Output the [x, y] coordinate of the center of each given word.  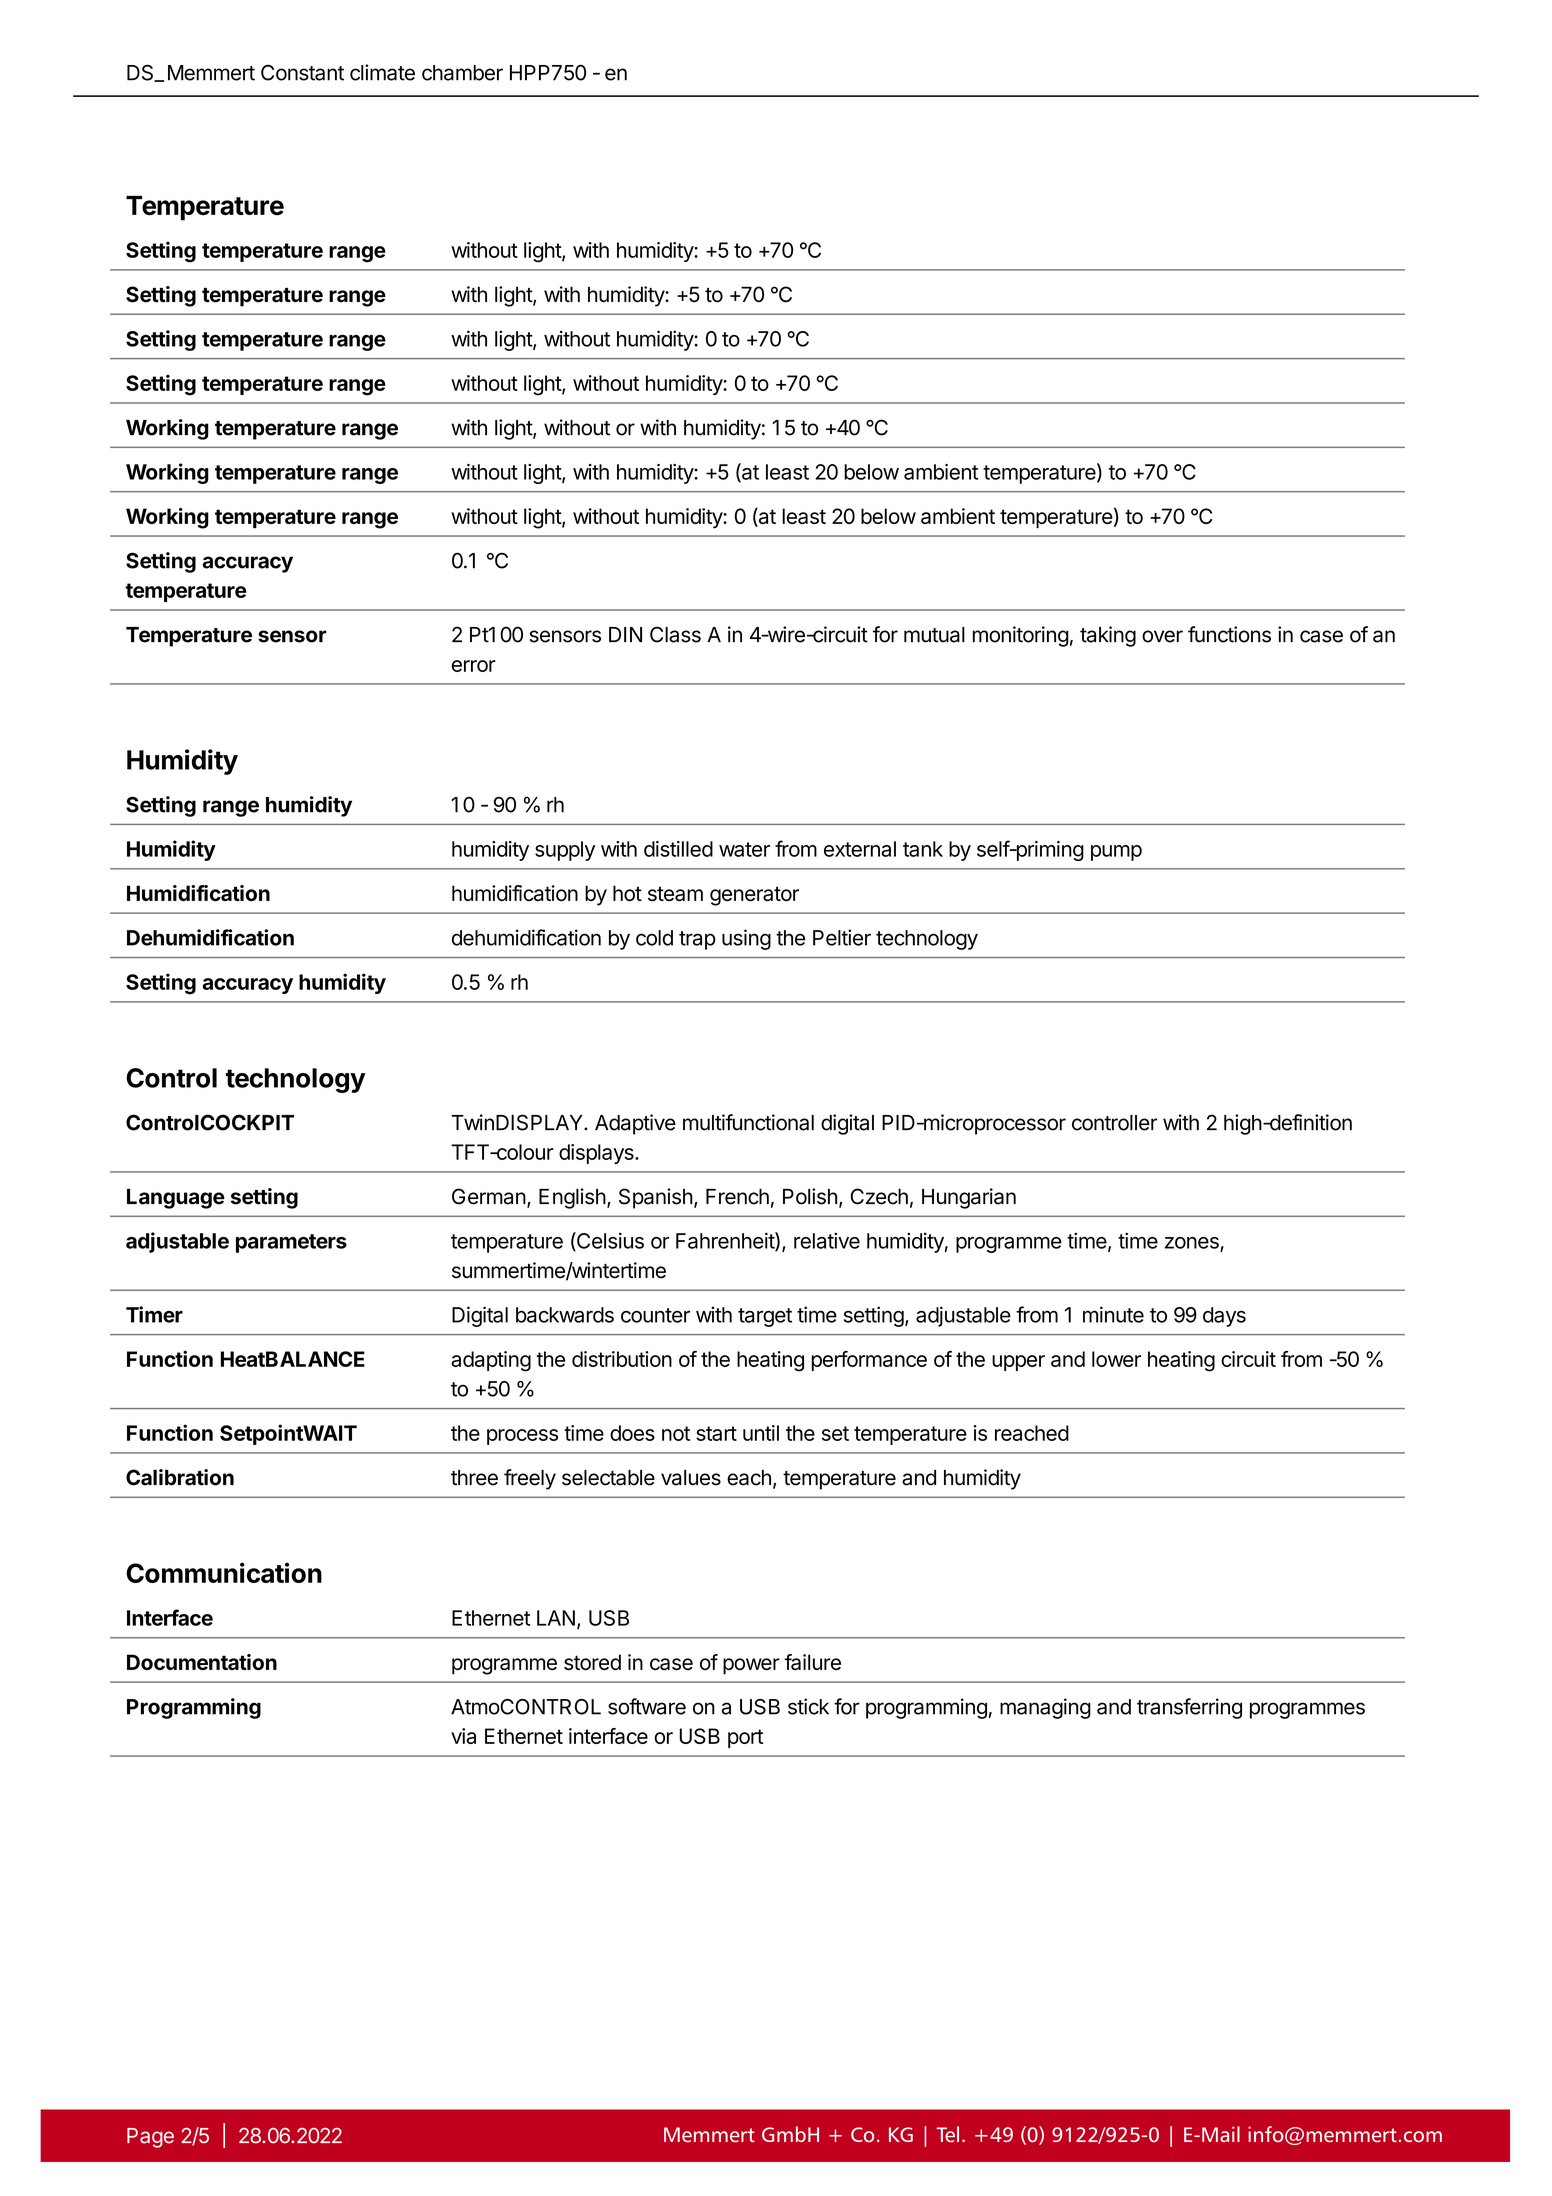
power [751, 1666]
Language [176, 1199]
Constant [302, 73]
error [474, 666]
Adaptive [635, 1124]
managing [1045, 1708]
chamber [462, 73]
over [1162, 636]
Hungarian [969, 1198]
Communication [224, 1572]
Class [675, 634]
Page [150, 2138]
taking [1108, 636]
